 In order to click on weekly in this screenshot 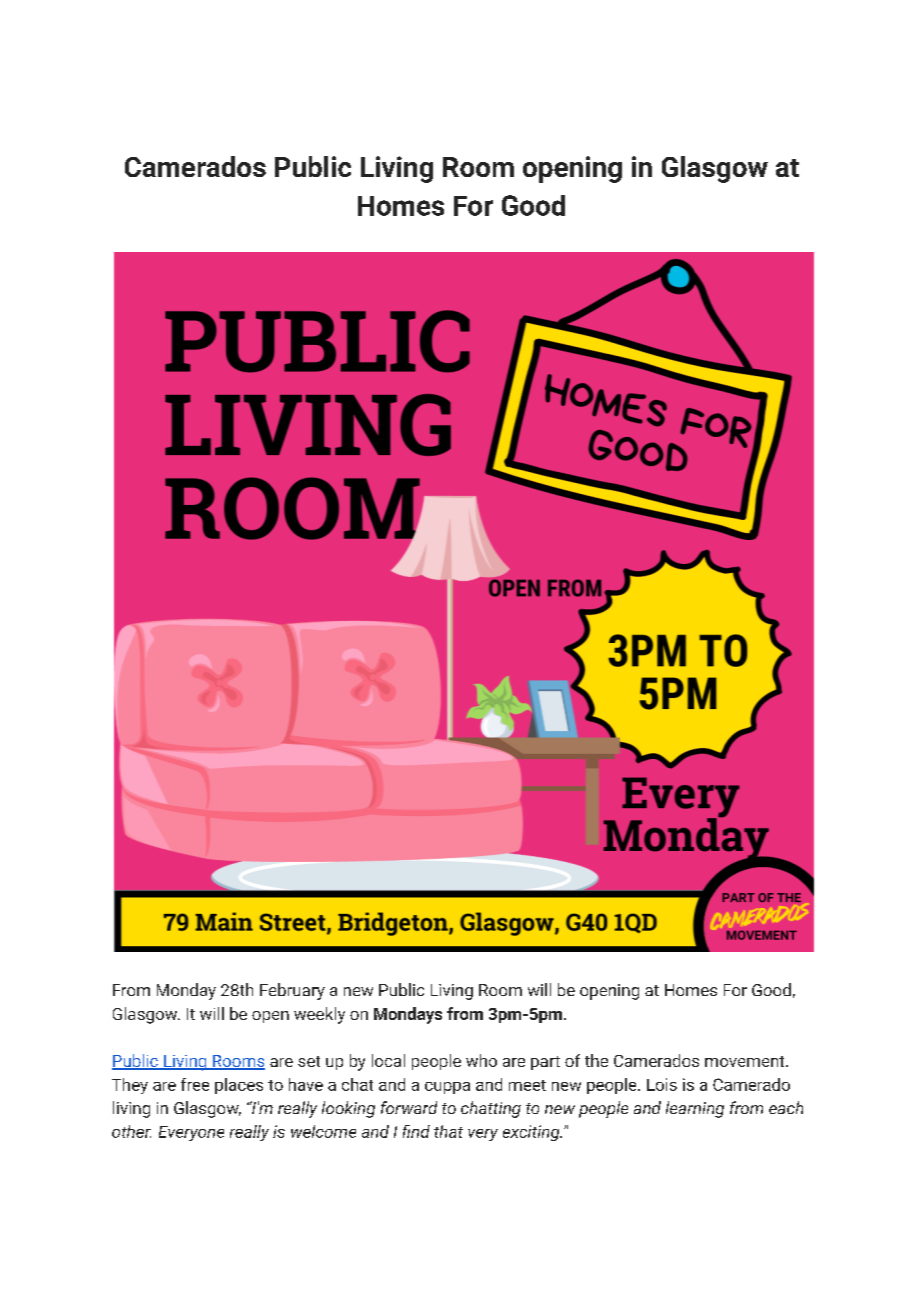, I will do `click(319, 1015)`.
